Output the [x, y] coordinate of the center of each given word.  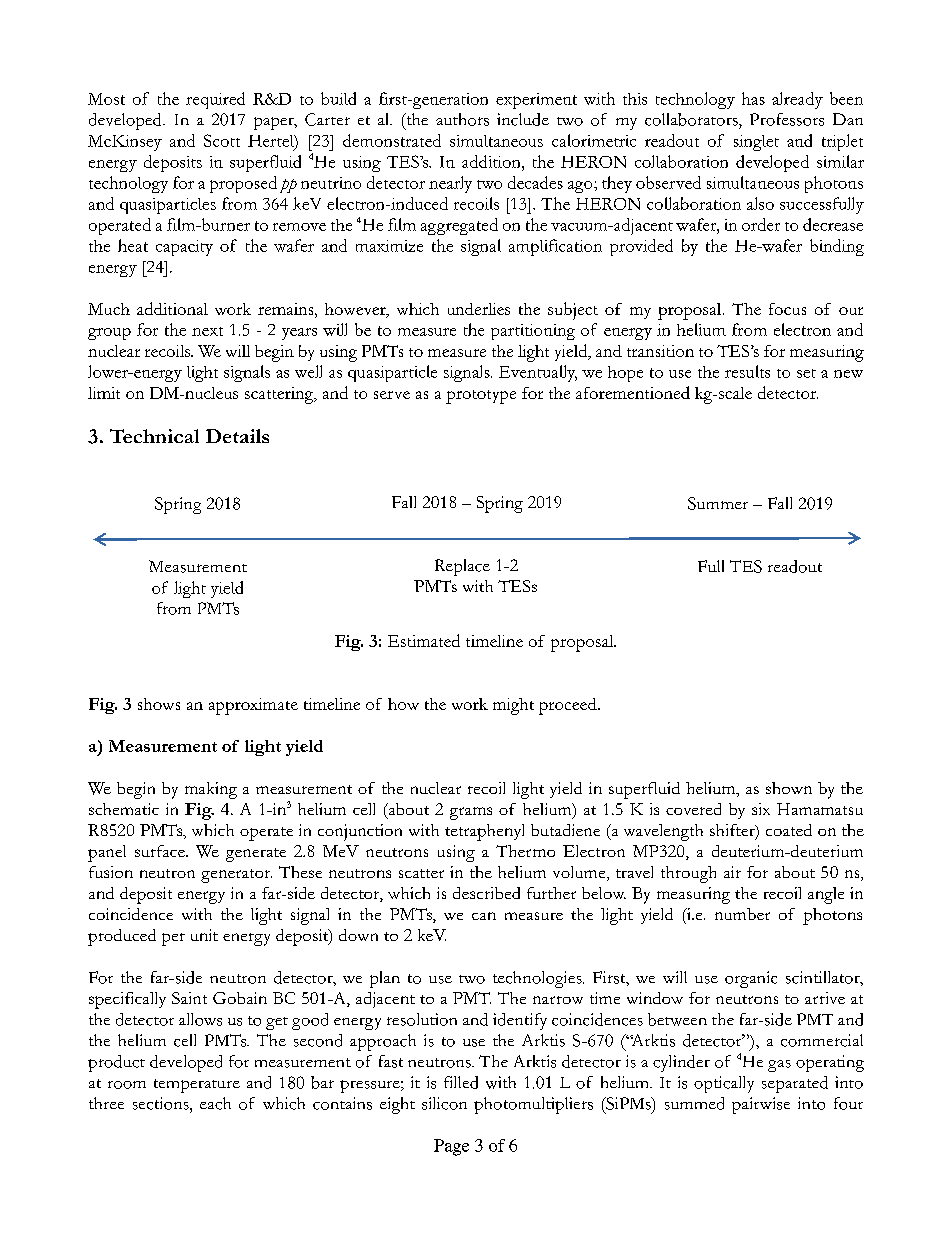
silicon [444, 1103]
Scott [222, 140]
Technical [154, 436]
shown [789, 788]
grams [471, 813]
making [211, 790]
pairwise [761, 1105]
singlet [756, 143]
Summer [718, 503]
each [215, 1103]
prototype [481, 397]
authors [462, 119]
